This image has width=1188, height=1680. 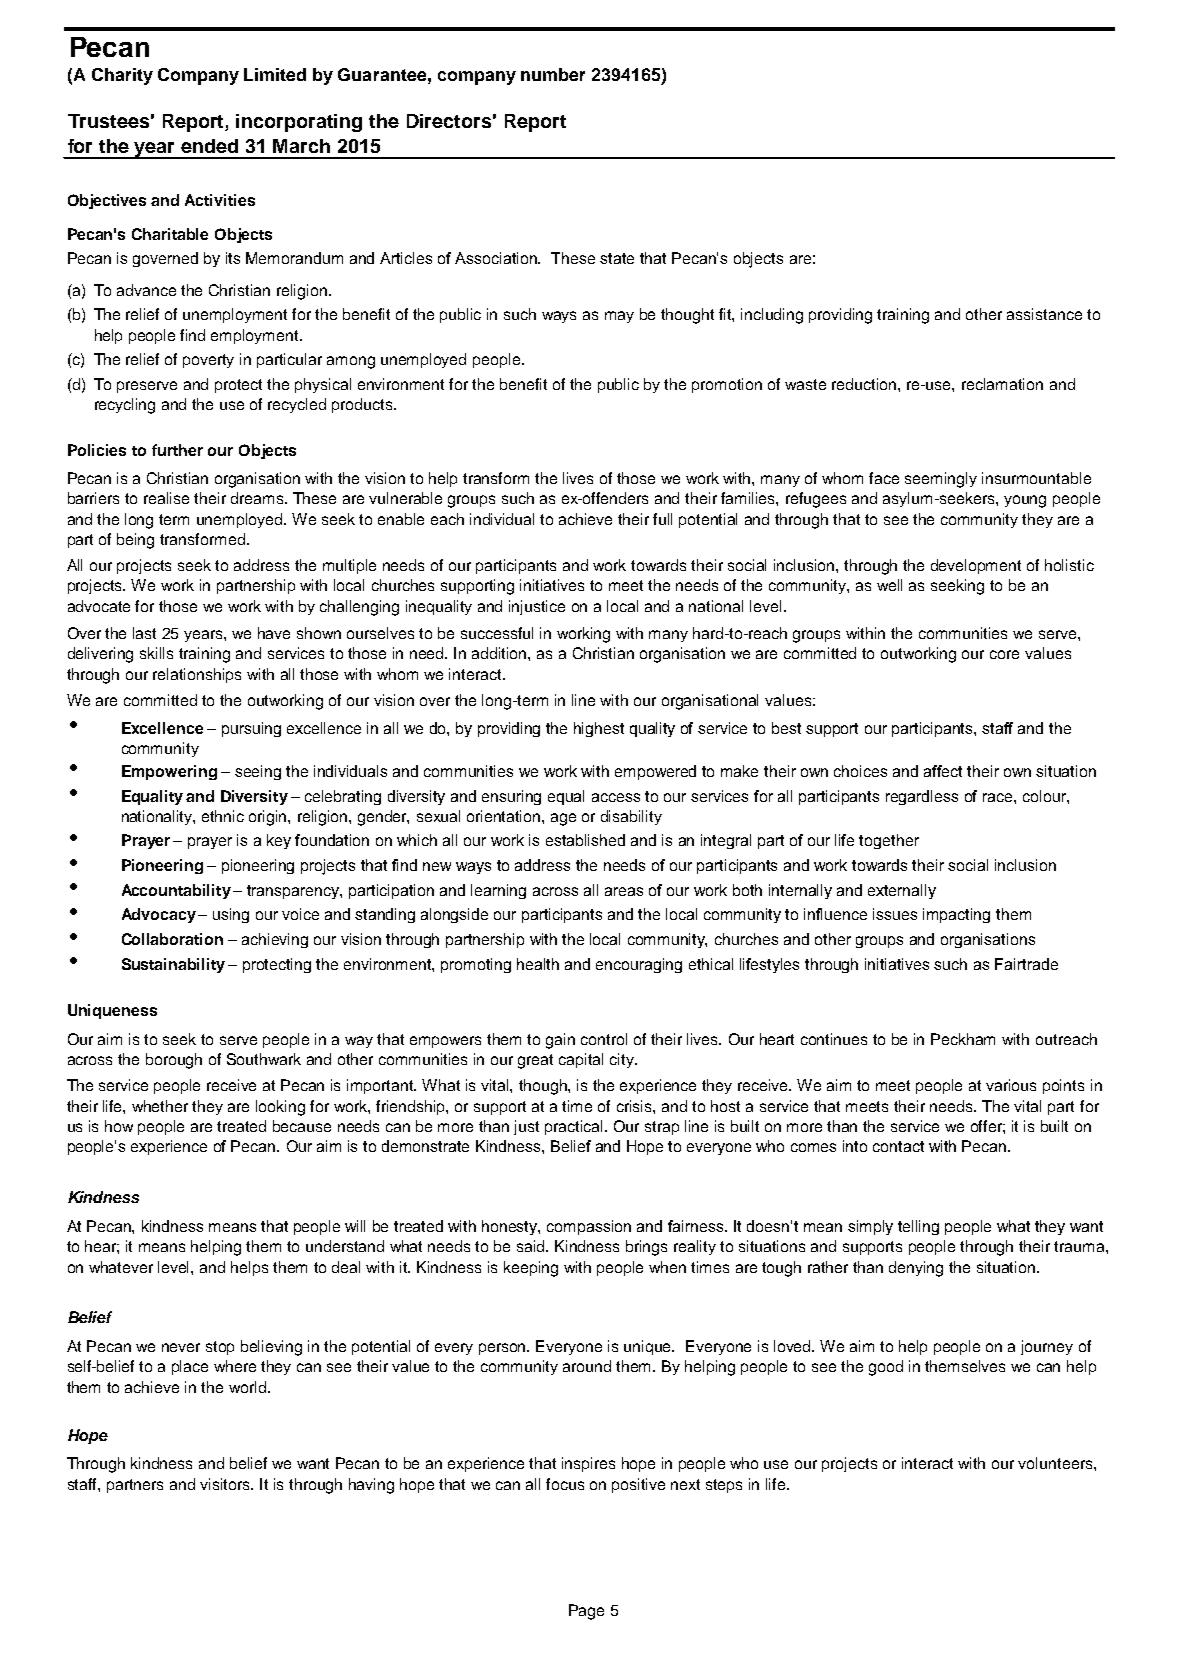 What do you see at coordinates (166, 498) in the image?
I see `realise` at bounding box center [166, 498].
